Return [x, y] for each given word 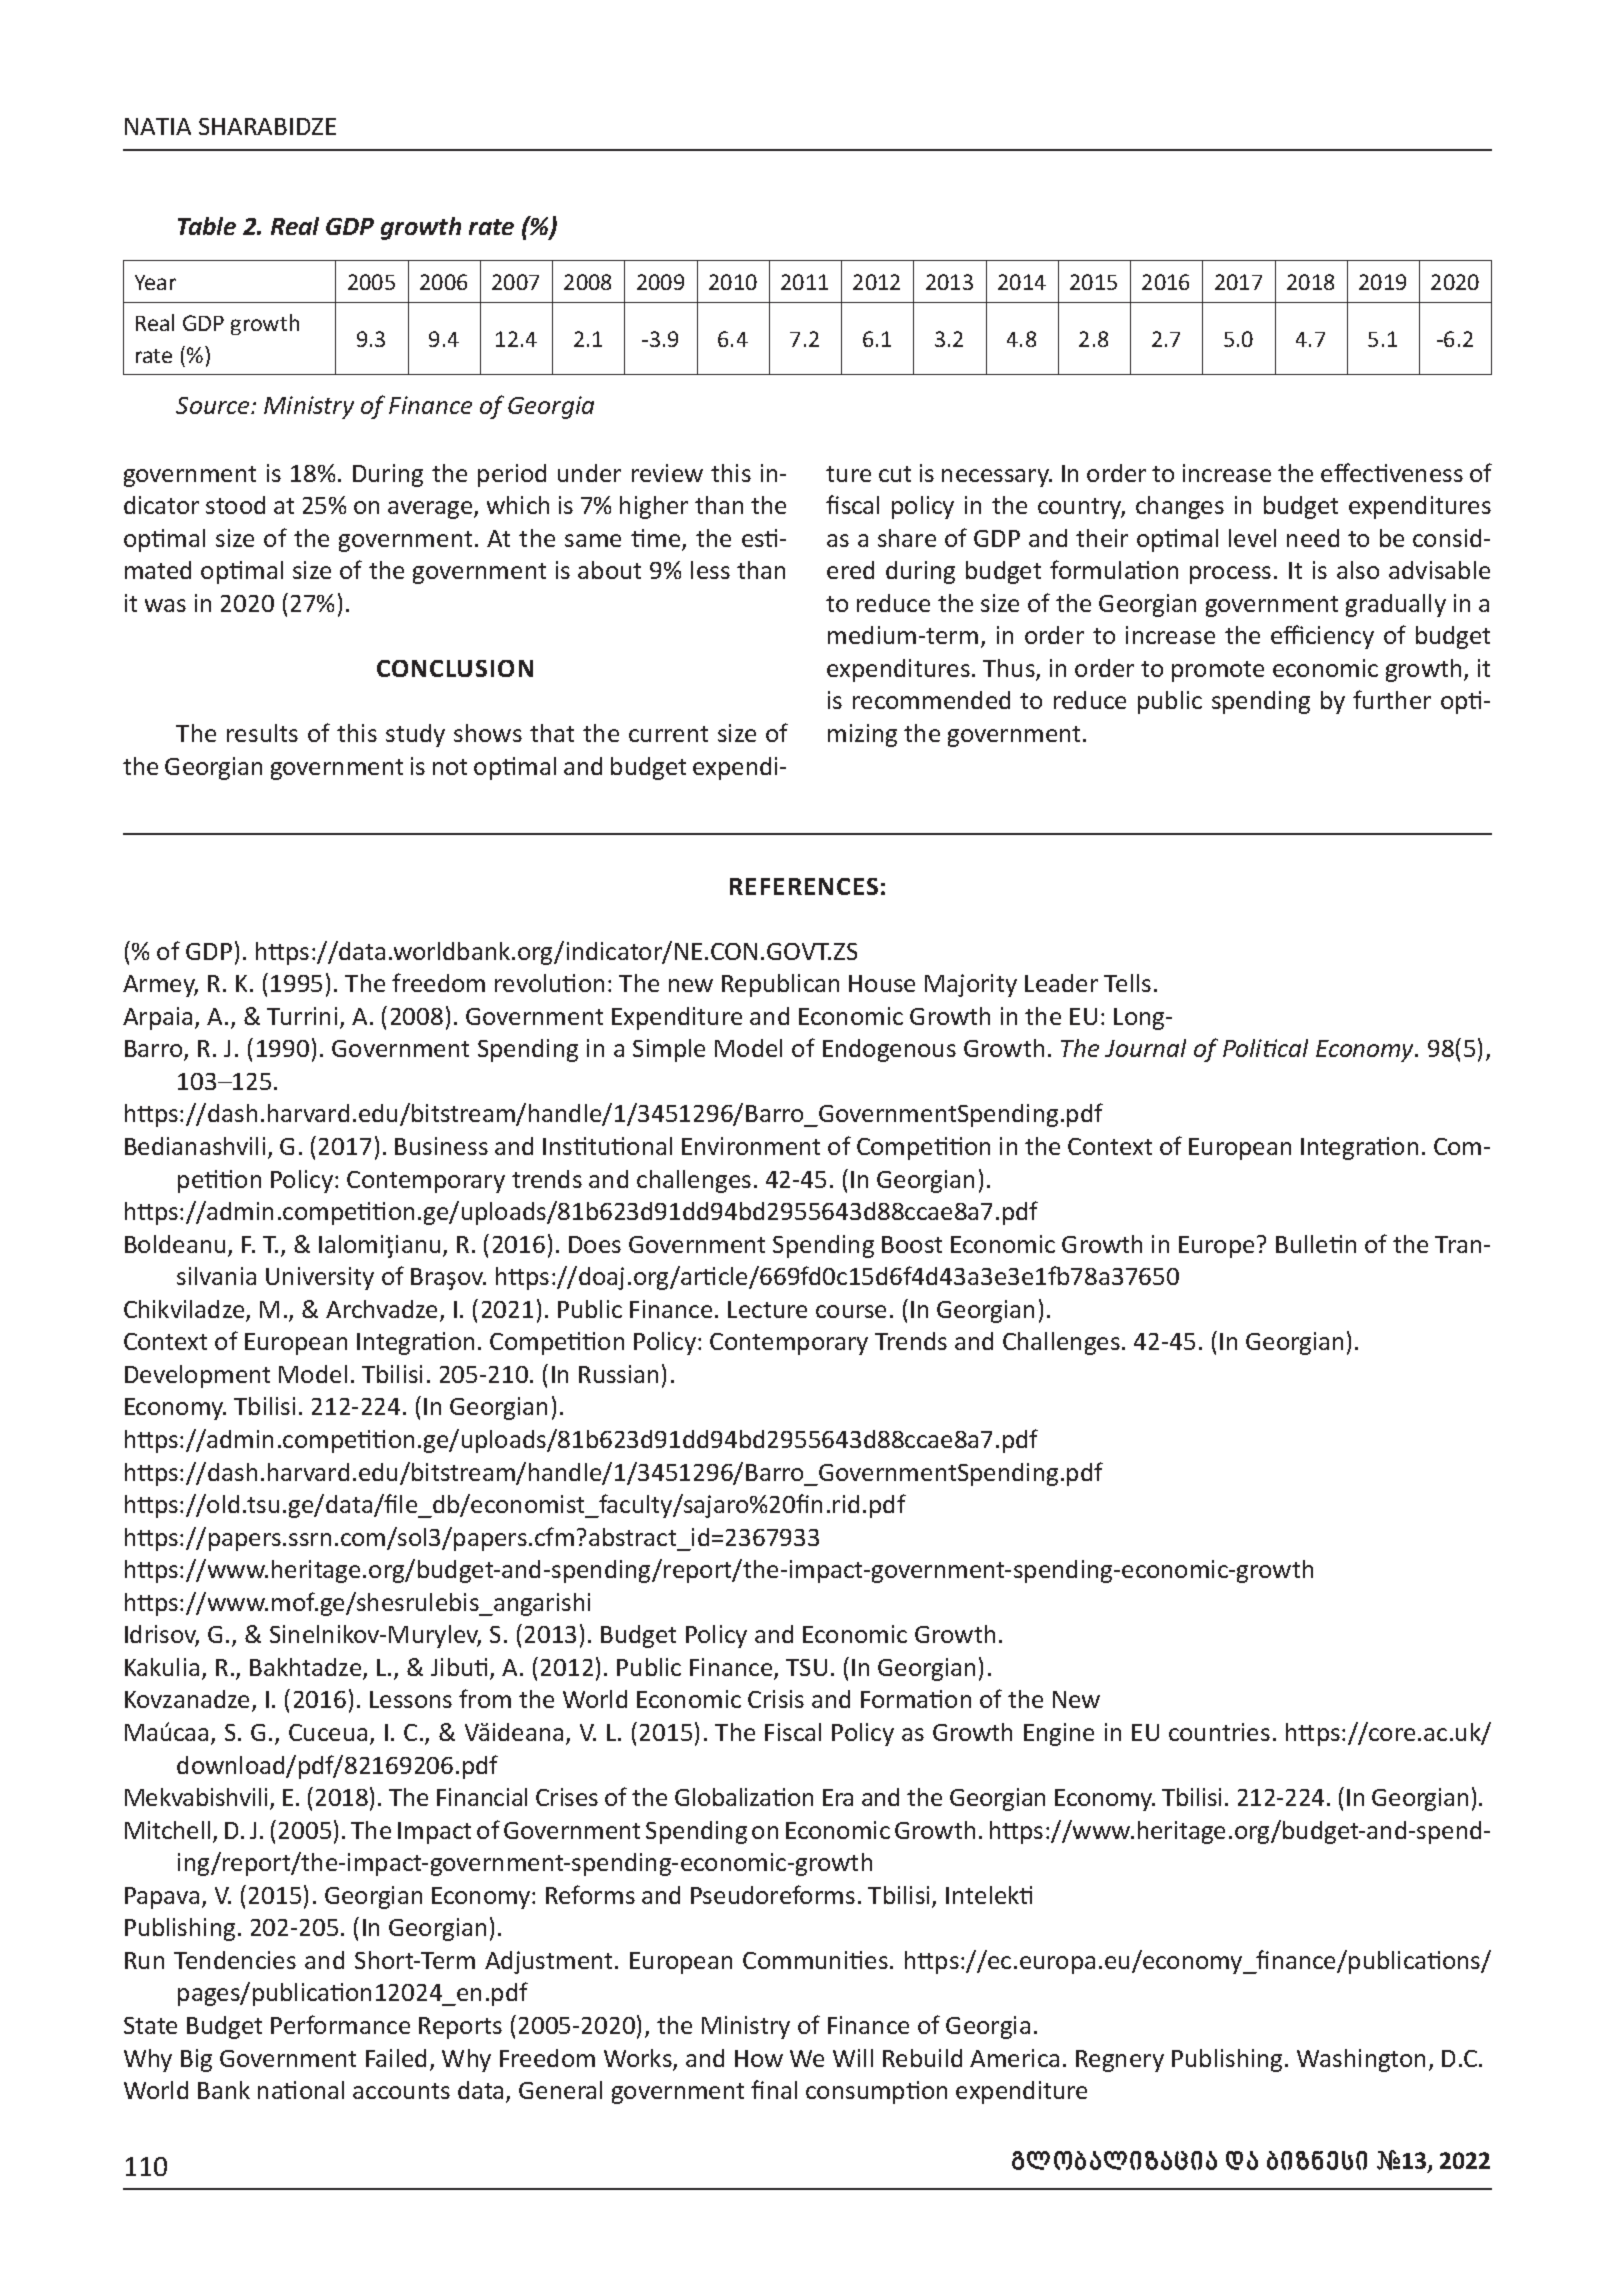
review [667, 473]
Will [853, 2058]
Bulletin [1316, 1244]
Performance [340, 2024]
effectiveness [1392, 472]
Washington [1361, 2060]
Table [207, 226]
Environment [751, 1146]
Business [441, 1146]
